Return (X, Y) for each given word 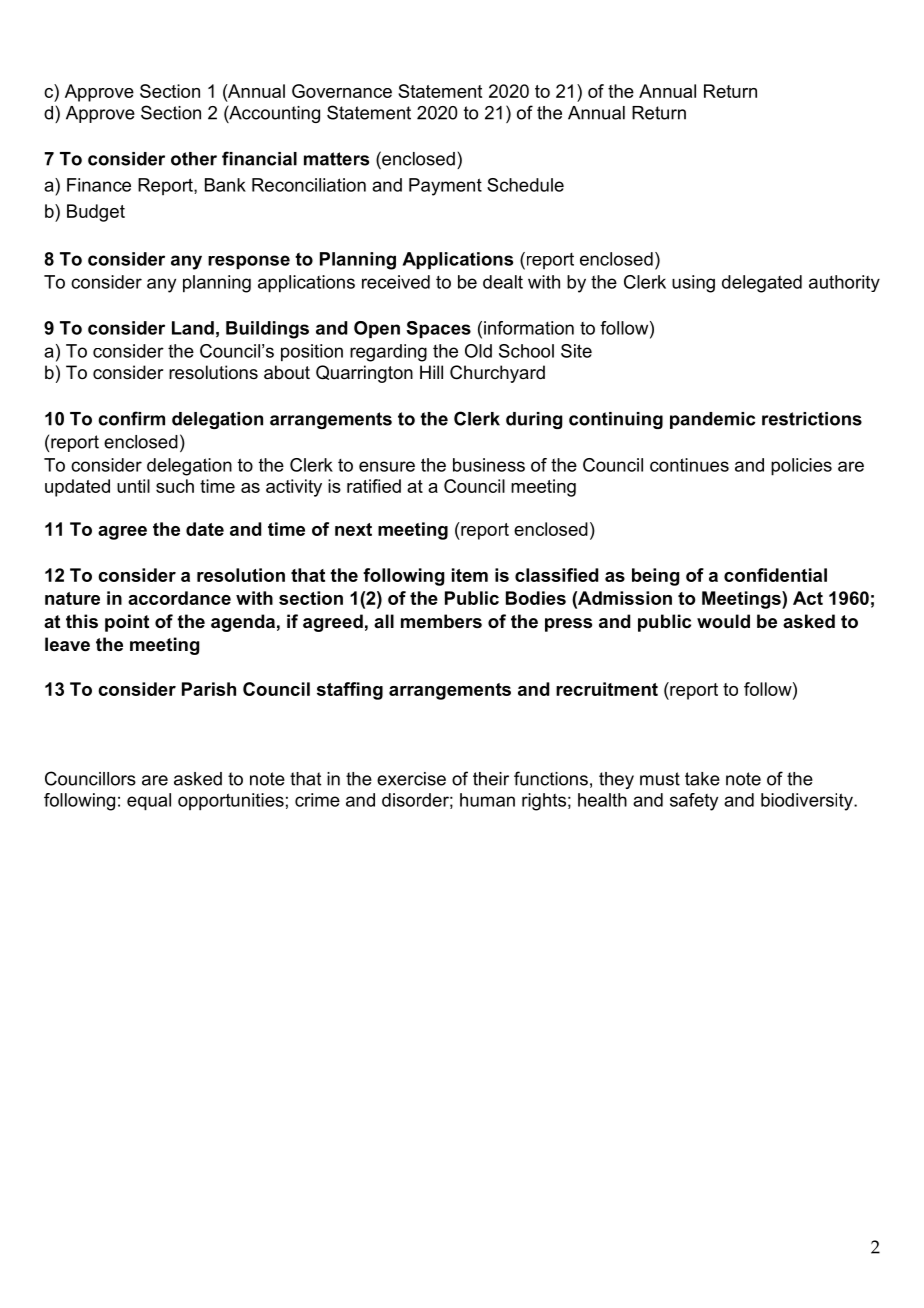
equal (149, 802)
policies (801, 467)
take (702, 779)
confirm (131, 418)
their (491, 779)
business (489, 465)
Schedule (525, 185)
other (194, 159)
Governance (342, 91)
